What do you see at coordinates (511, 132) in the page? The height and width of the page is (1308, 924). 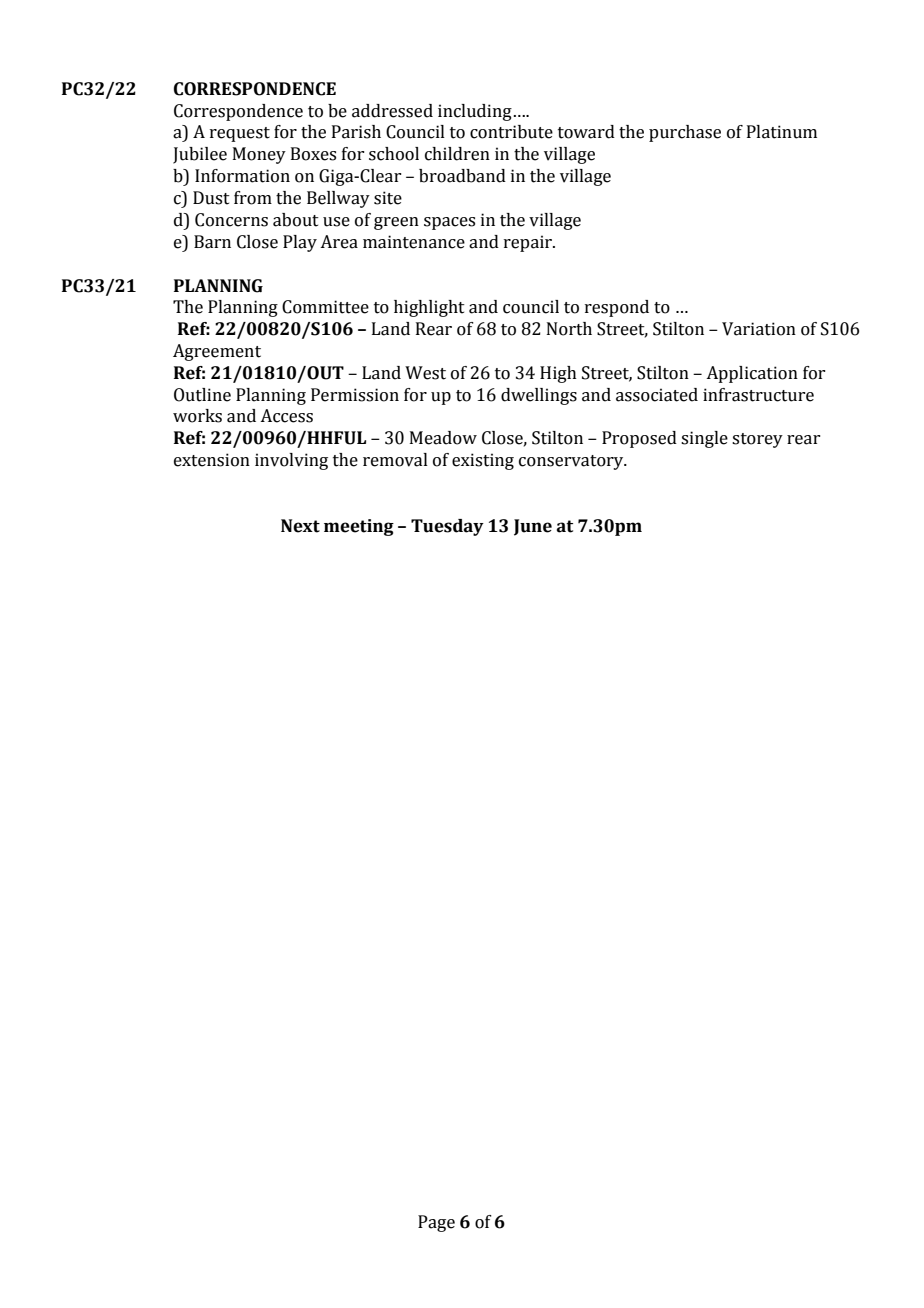 I see `contribute` at bounding box center [511, 132].
